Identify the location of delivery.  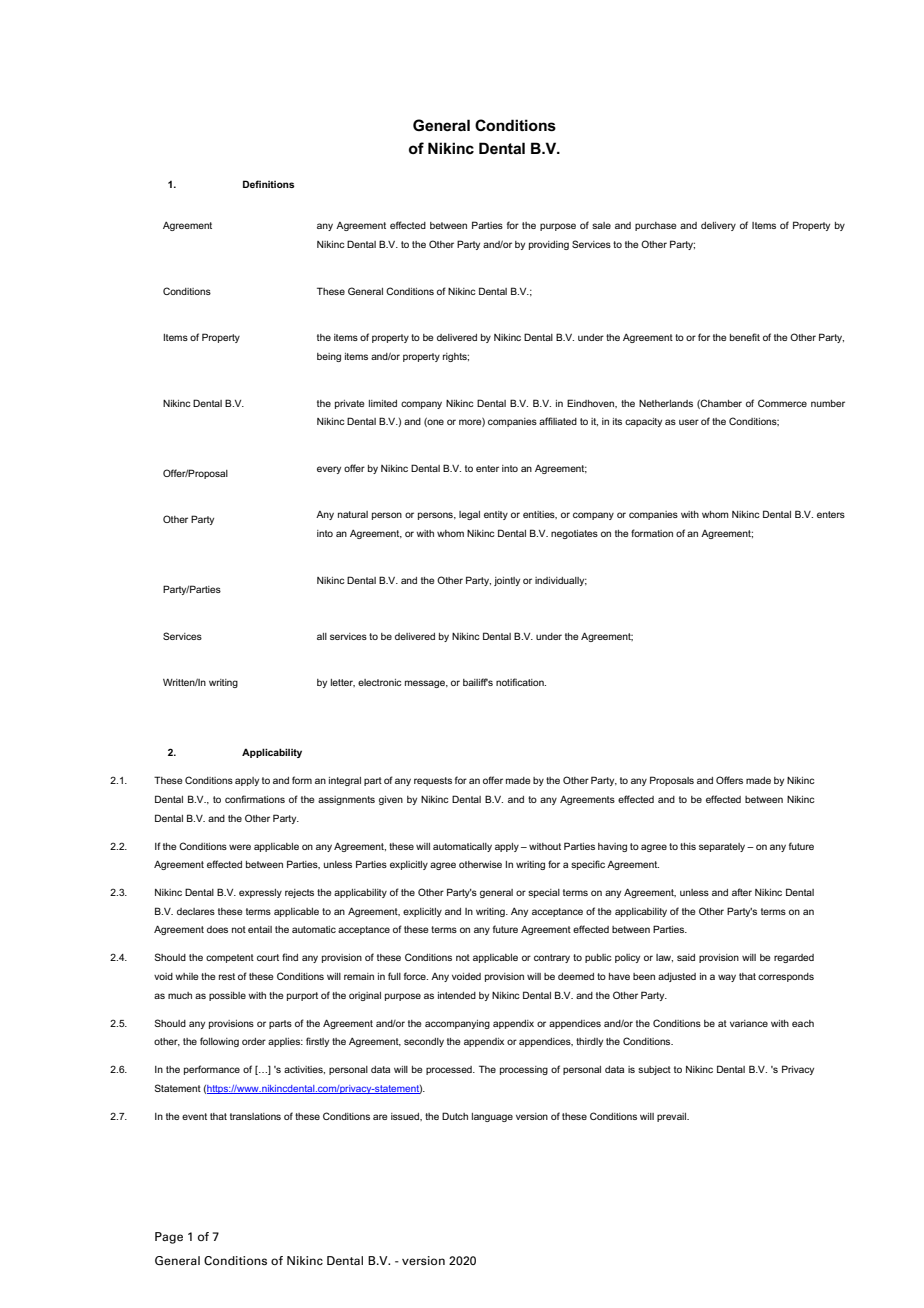
(718, 226).
